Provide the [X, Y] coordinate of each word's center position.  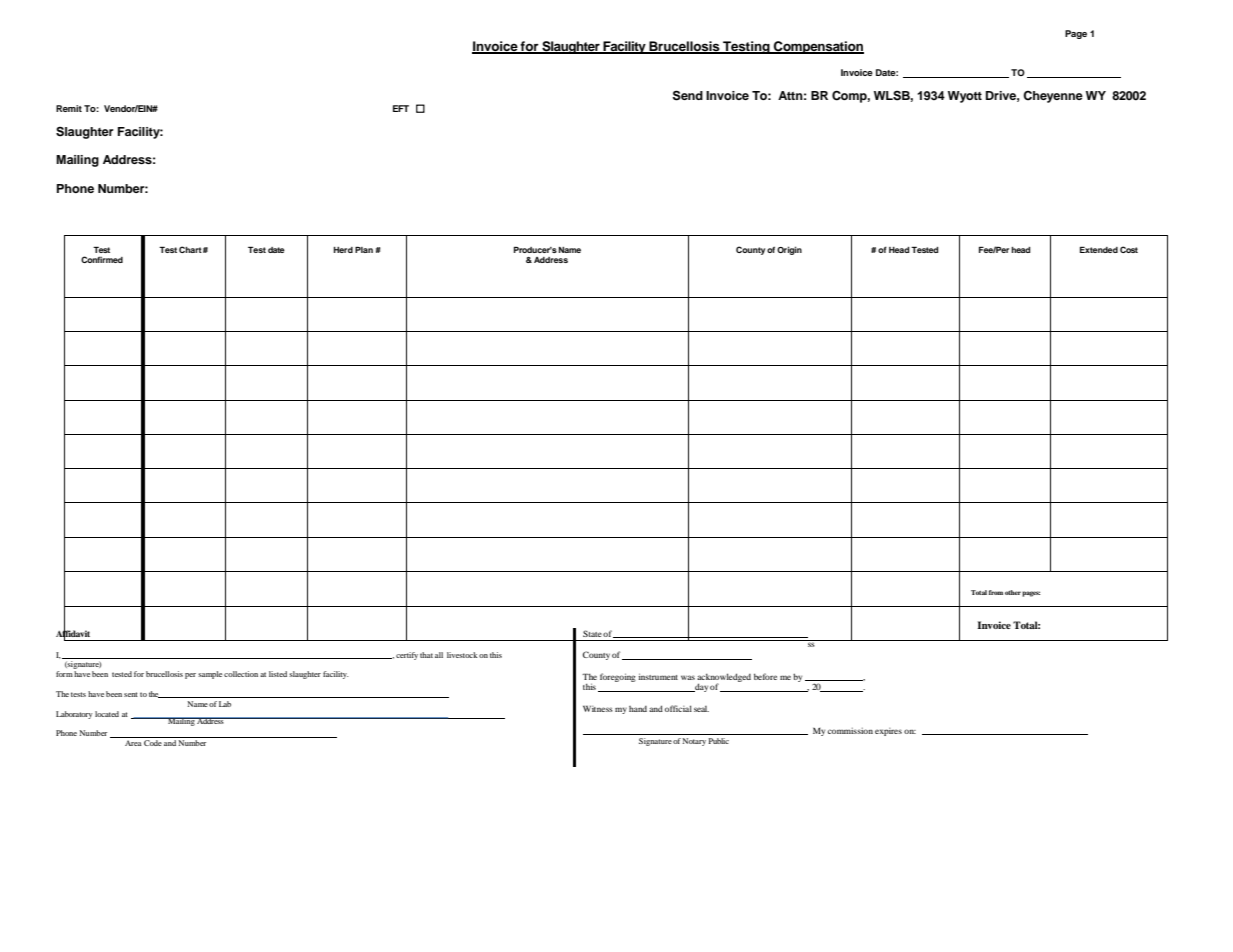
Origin [789, 250]
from [996, 592]
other [1013, 592]
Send [688, 95]
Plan [364, 249]
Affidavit [73, 634]
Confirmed [102, 259]
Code [153, 743]
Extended [1099, 249]
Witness [598, 708]
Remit [69, 108]
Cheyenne [1053, 97]
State [592, 633]
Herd [343, 250]
